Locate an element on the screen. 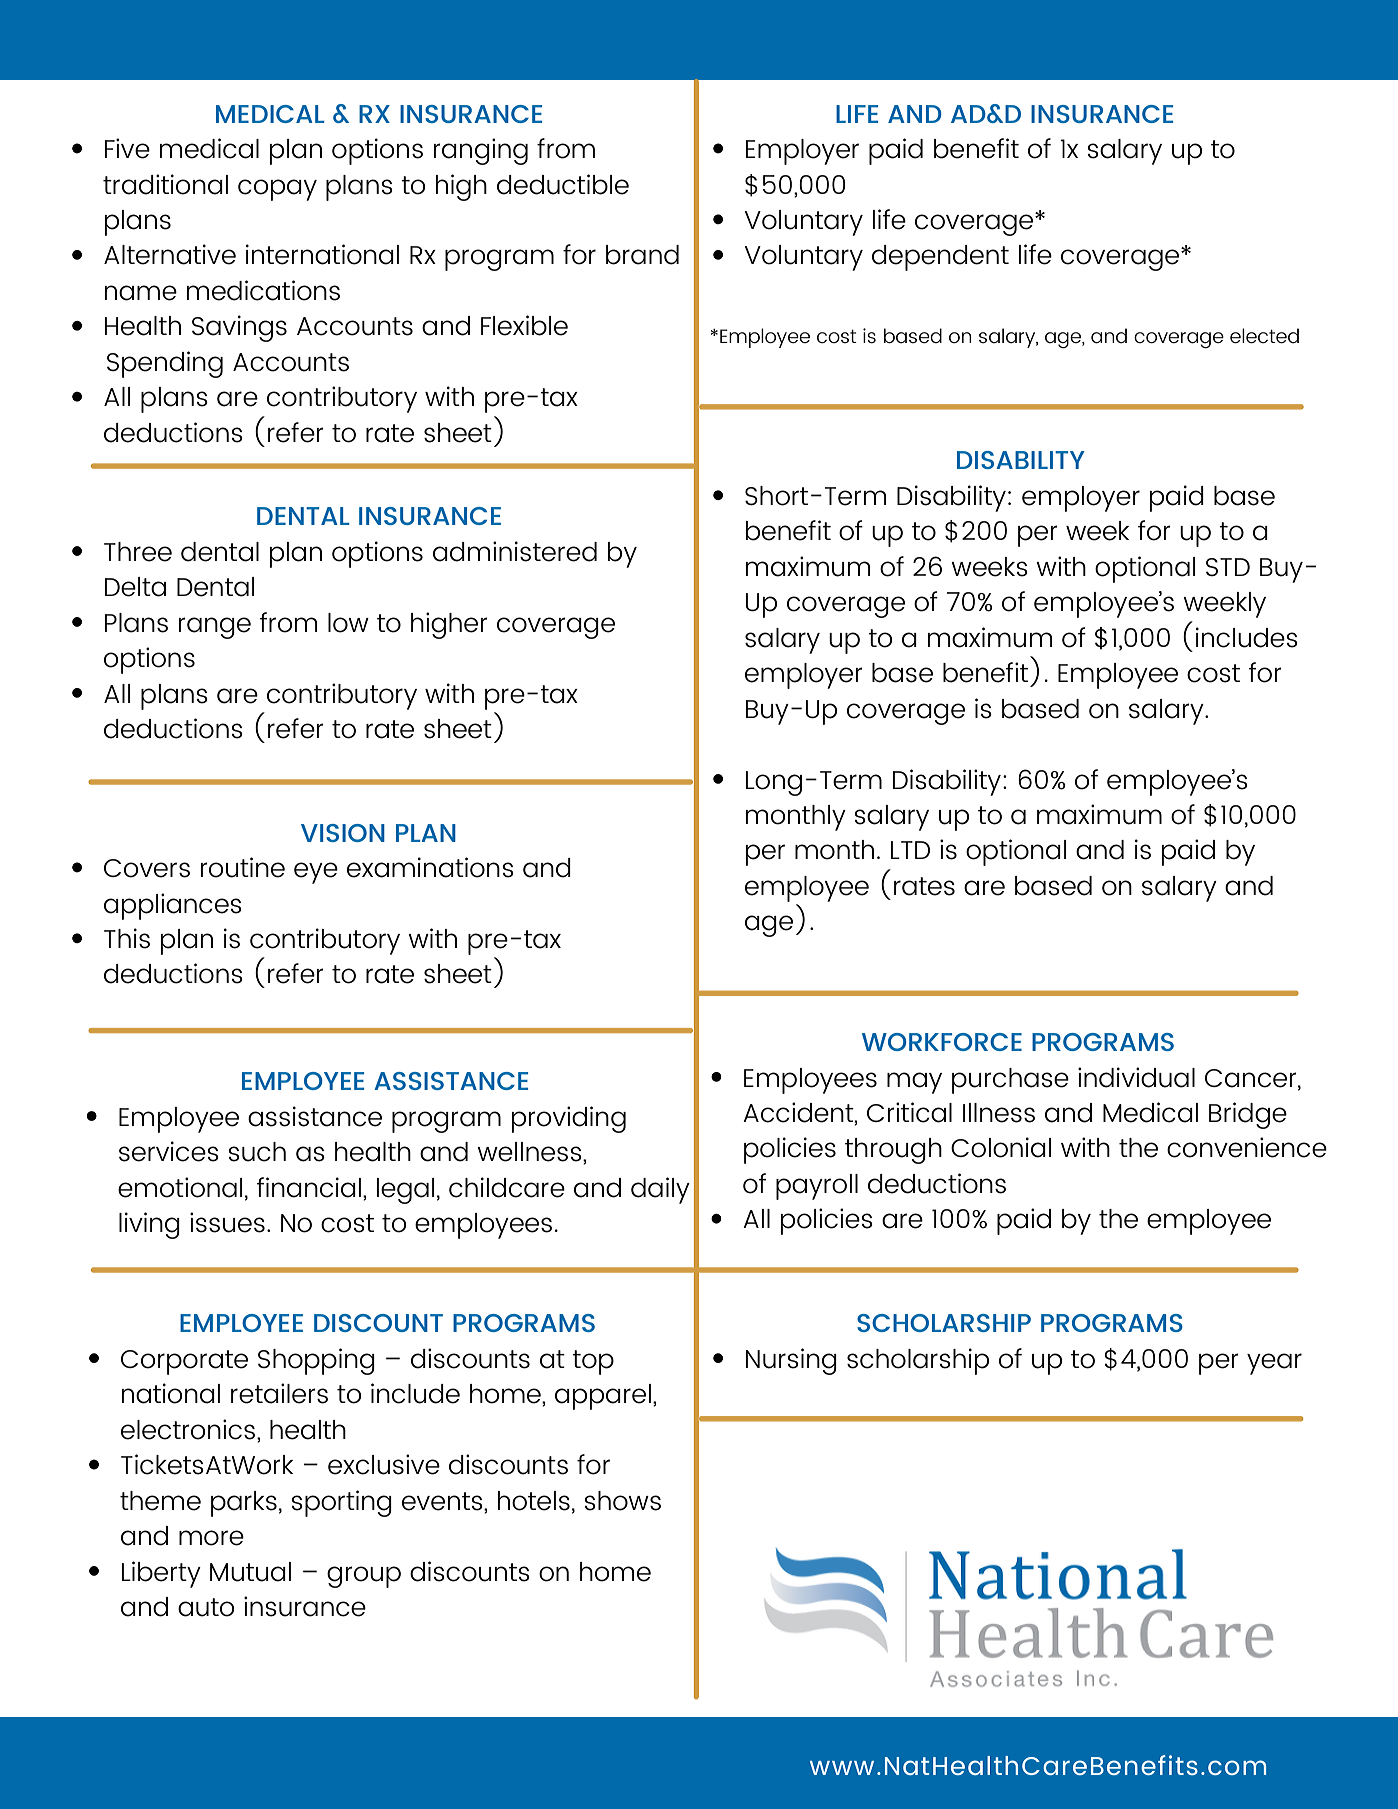 This screenshot has width=1398, height=1809. individual is located at coordinates (1136, 1077).
